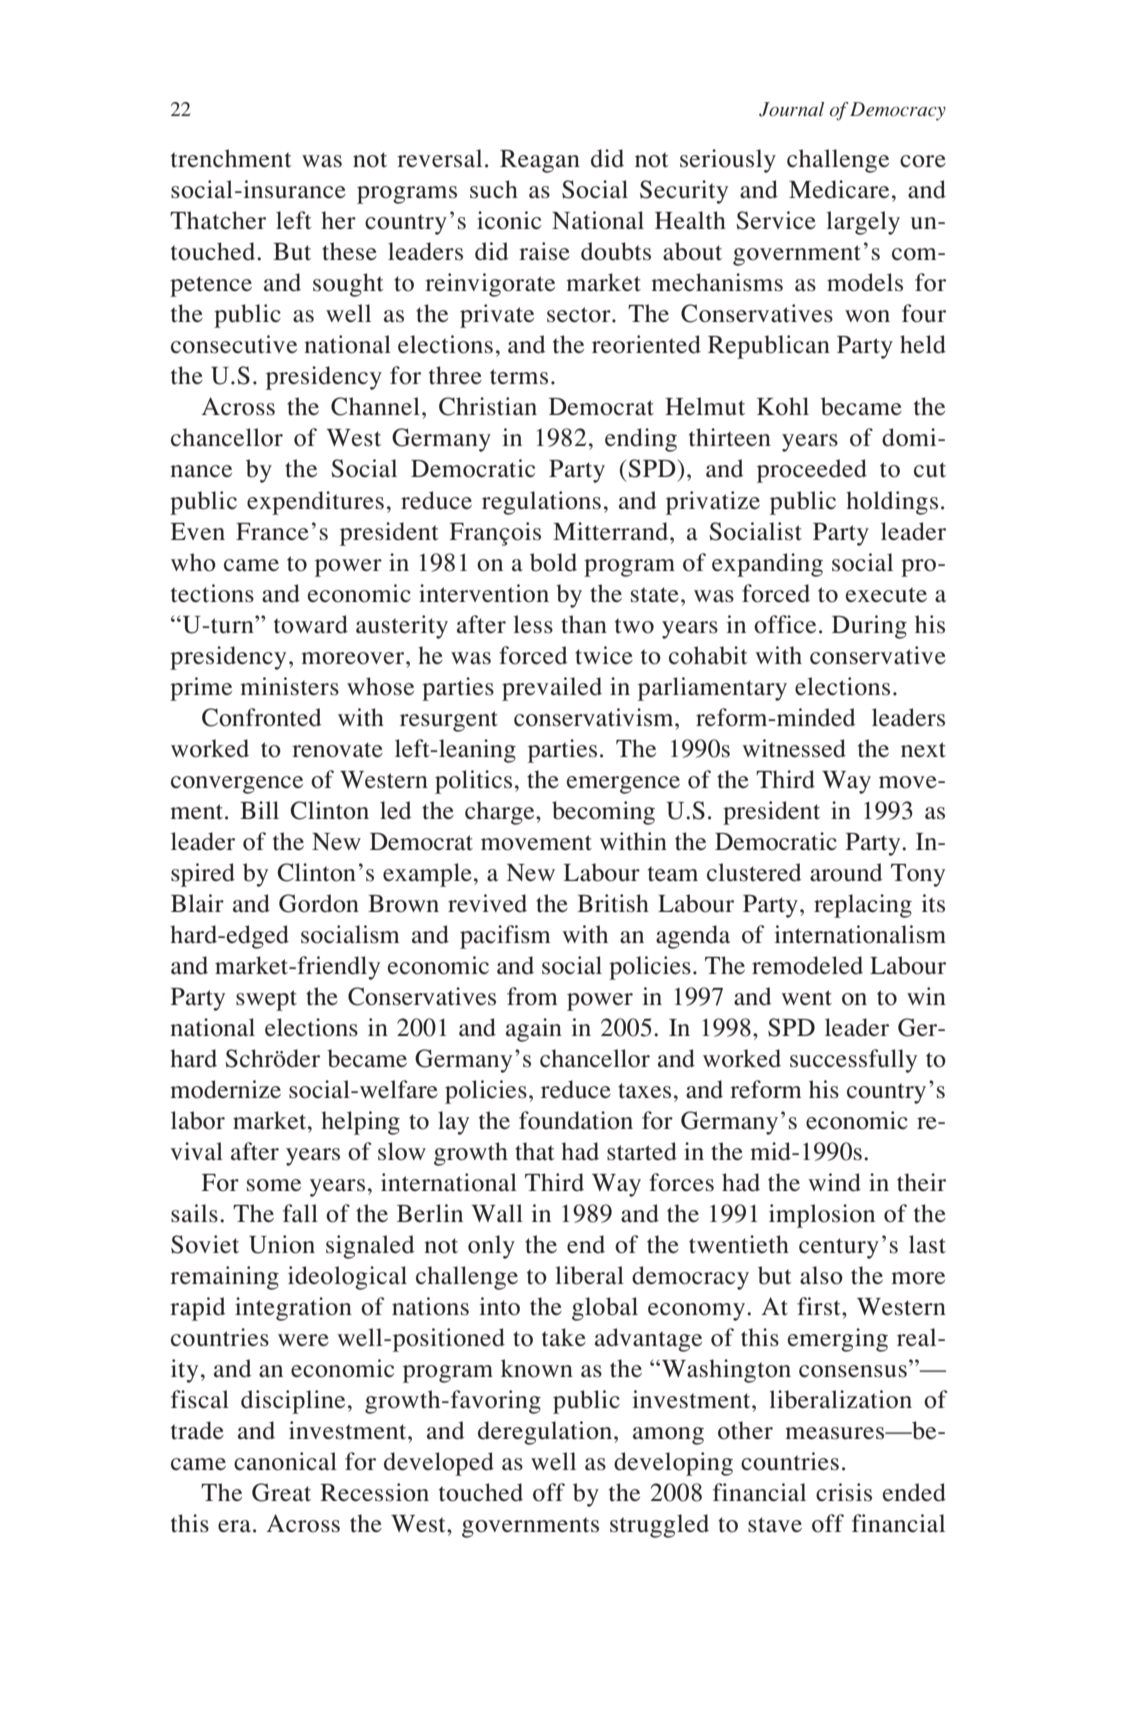 This image has height=1722, width=1140. Describe the element at coordinates (540, 161) in the image. I see `Reagan` at that location.
